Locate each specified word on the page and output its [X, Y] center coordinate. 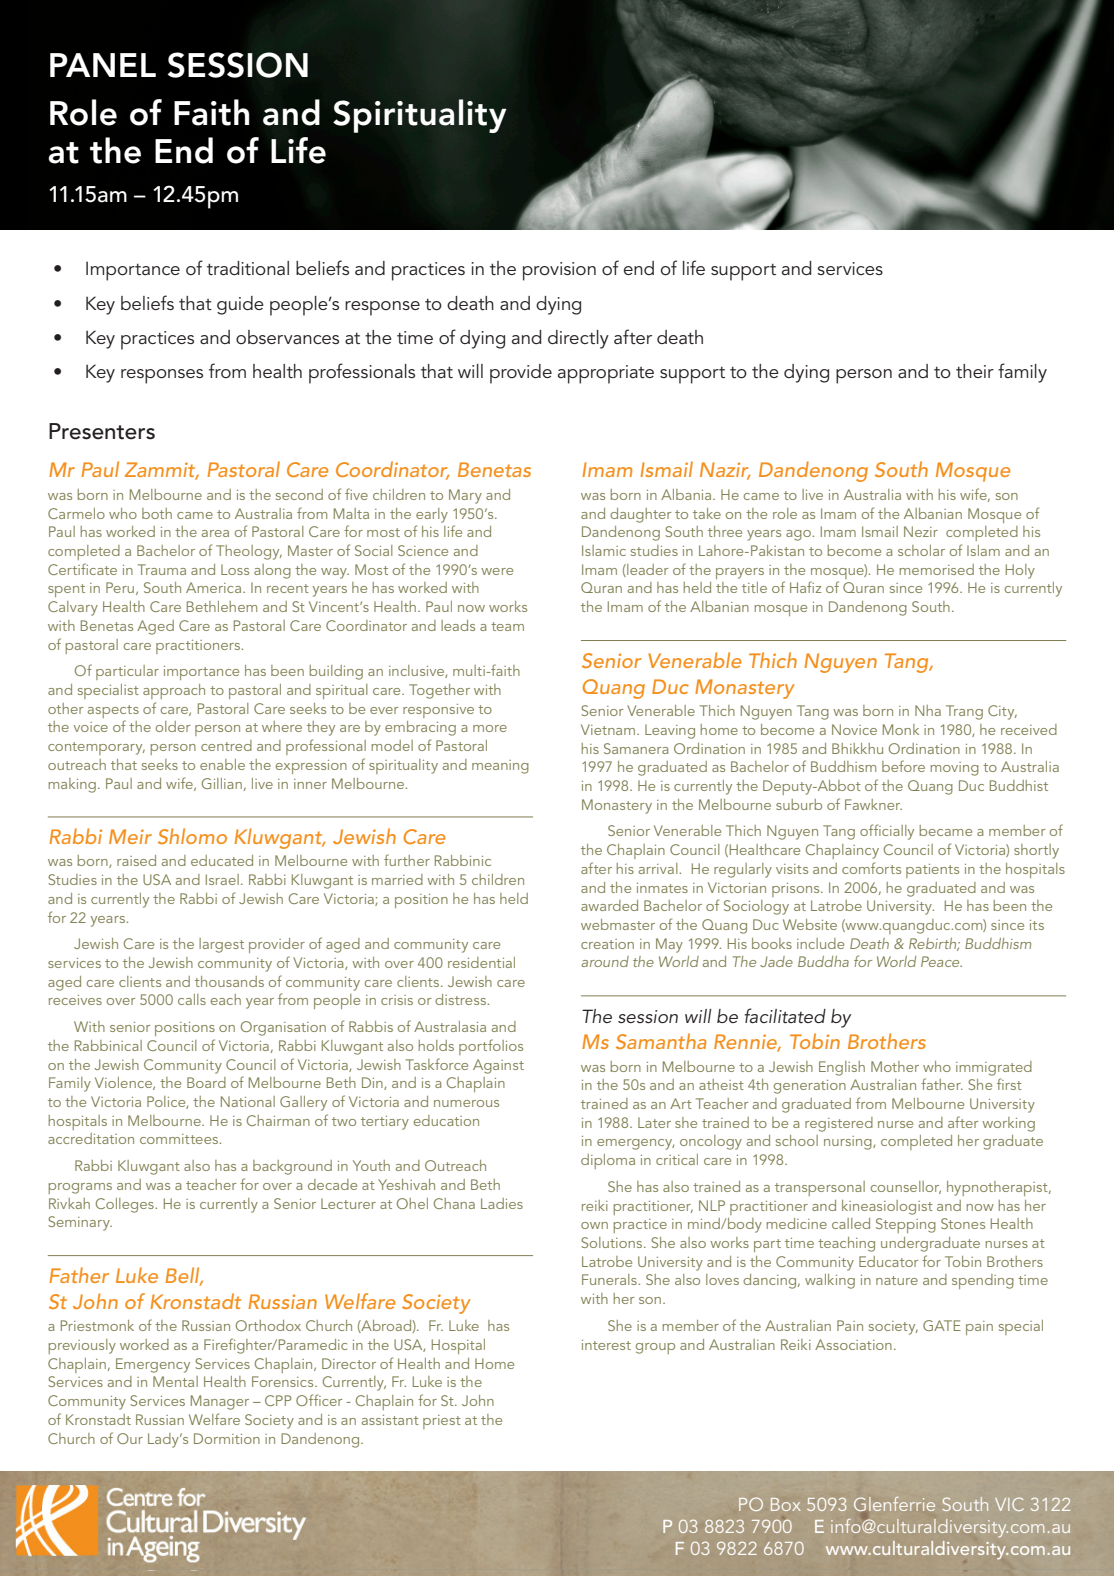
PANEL [103, 65]
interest [606, 1345]
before [903, 766]
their [975, 371]
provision [559, 271]
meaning [500, 767]
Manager [220, 1402]
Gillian [222, 783]
